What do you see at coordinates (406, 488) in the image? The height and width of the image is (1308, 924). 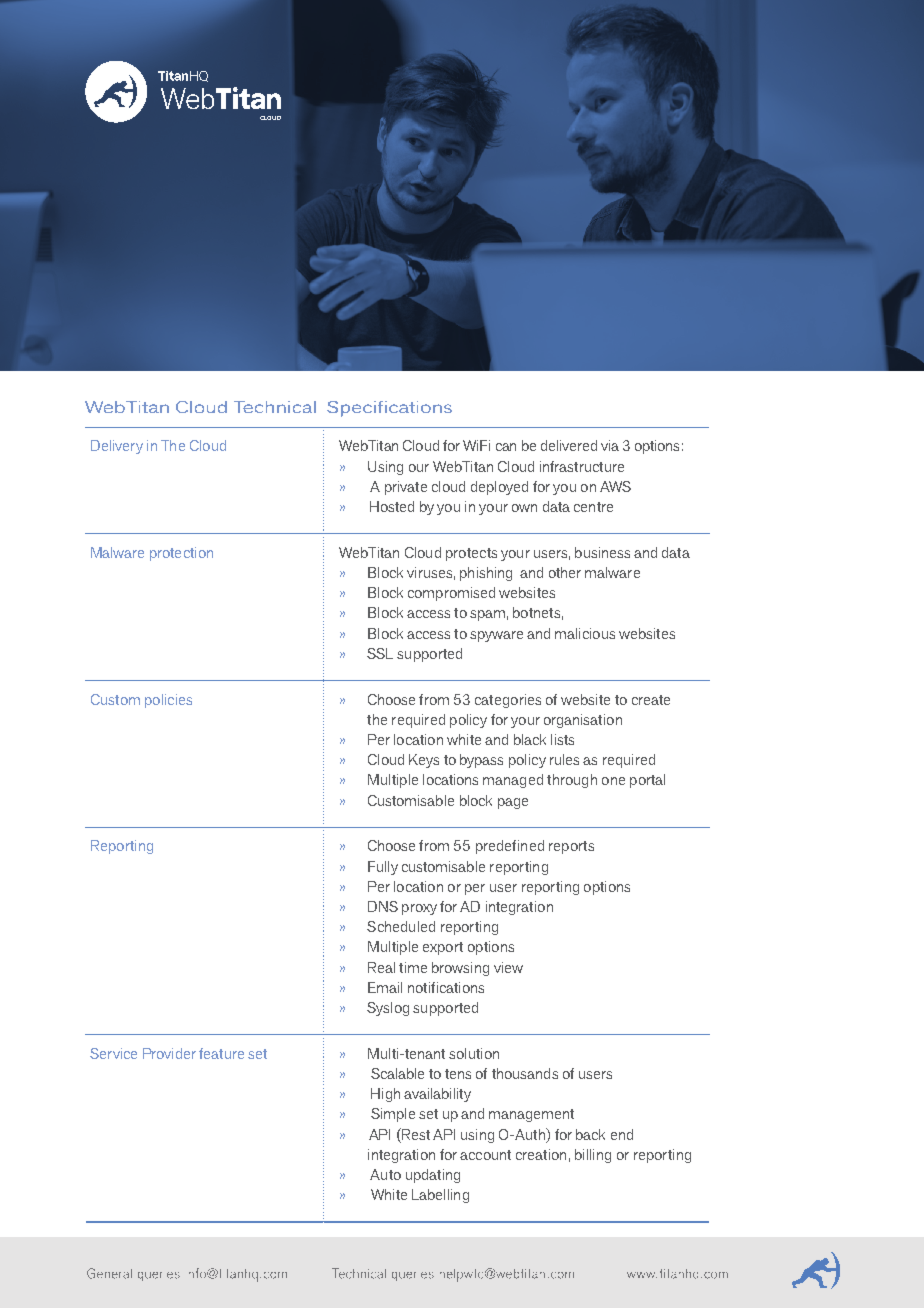 I see `private` at bounding box center [406, 488].
